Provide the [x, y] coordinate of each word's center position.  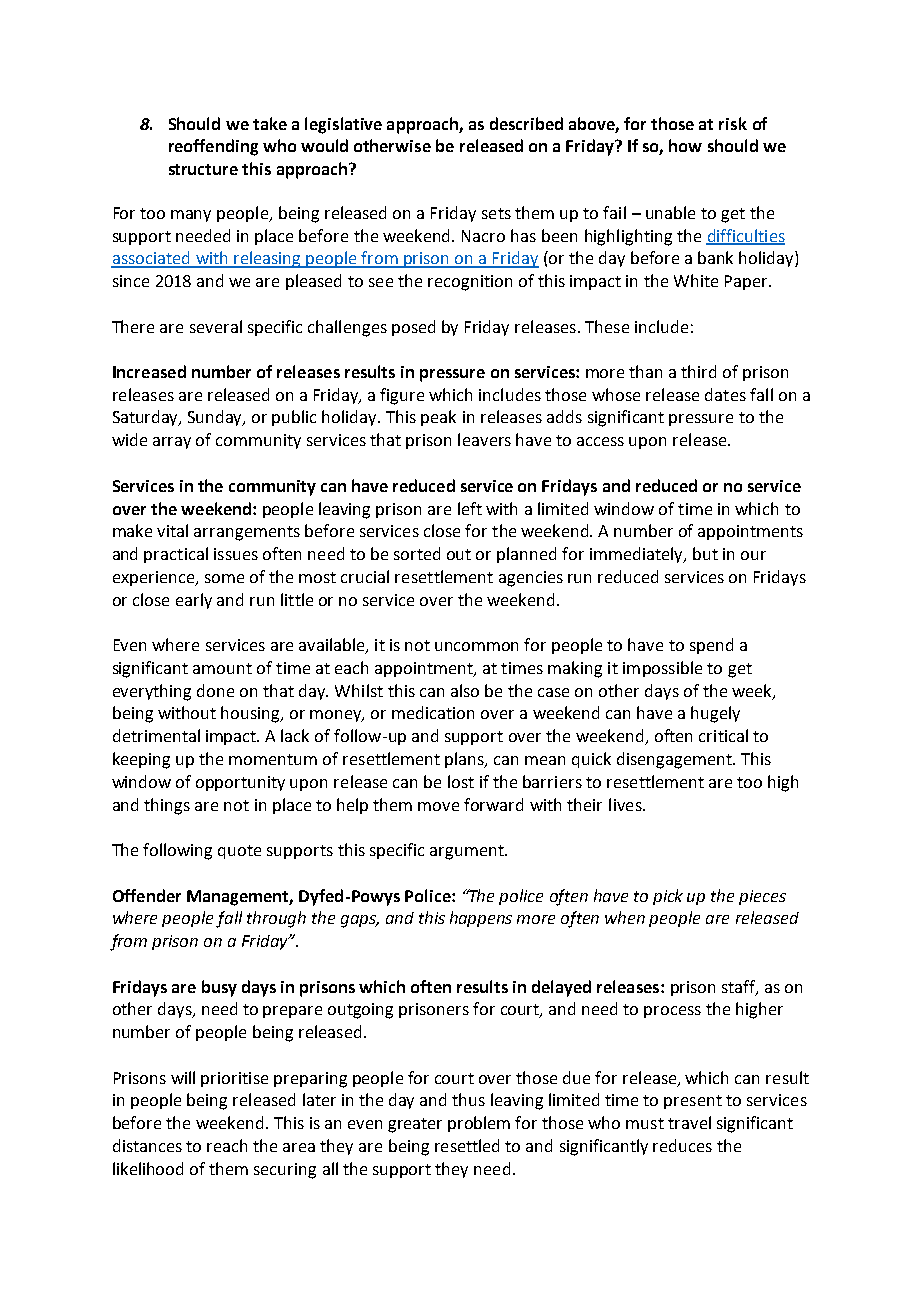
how [685, 145]
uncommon [476, 646]
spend [711, 646]
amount [222, 668]
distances [147, 1145]
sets [496, 213]
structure [203, 169]
